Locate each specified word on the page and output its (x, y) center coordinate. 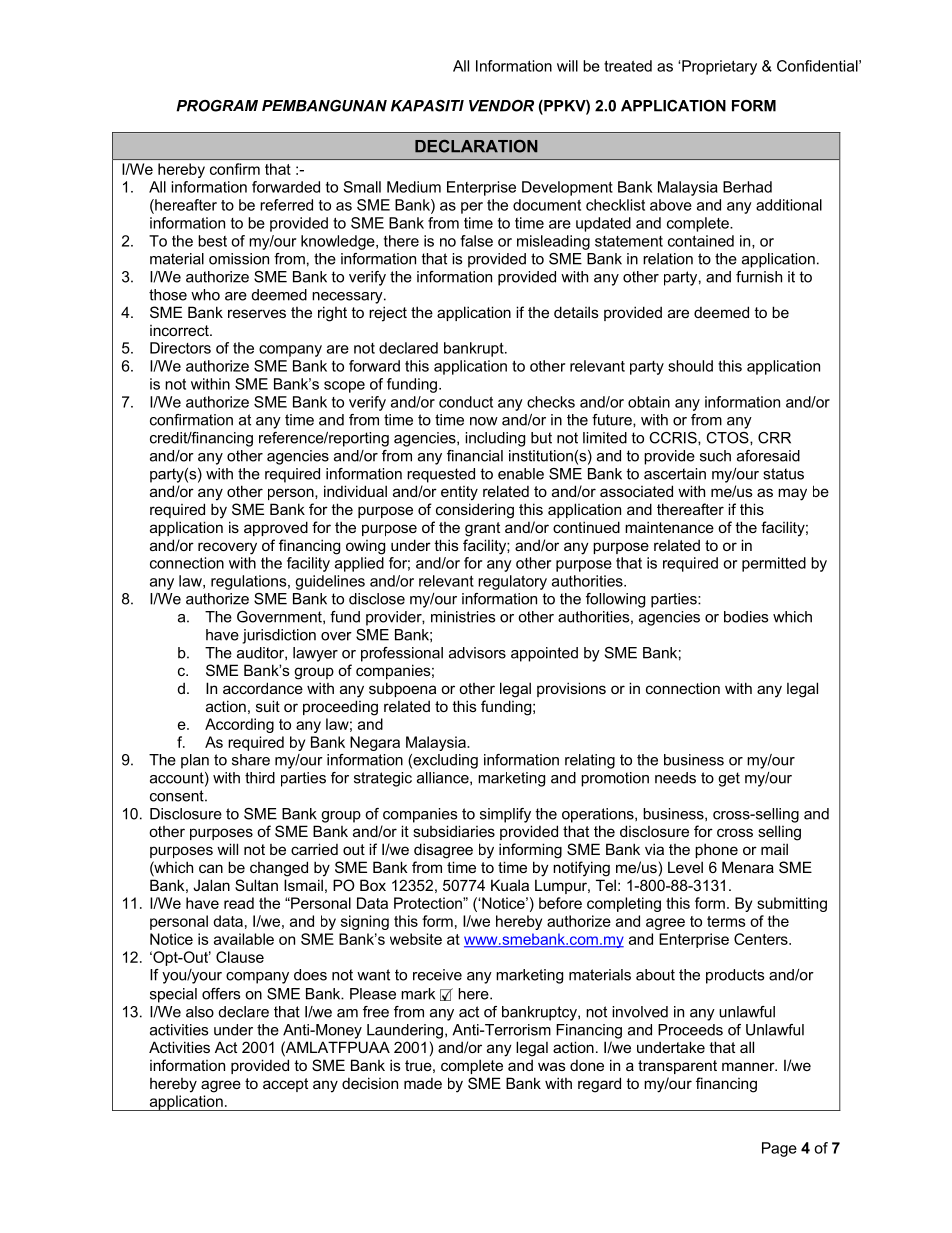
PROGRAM (217, 106)
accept (285, 1085)
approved (276, 528)
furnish (759, 277)
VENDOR (501, 106)
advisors (477, 653)
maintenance (669, 527)
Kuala (510, 885)
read (239, 903)
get (729, 779)
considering (475, 511)
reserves (257, 313)
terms (726, 921)
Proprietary (719, 67)
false (476, 241)
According (239, 725)
